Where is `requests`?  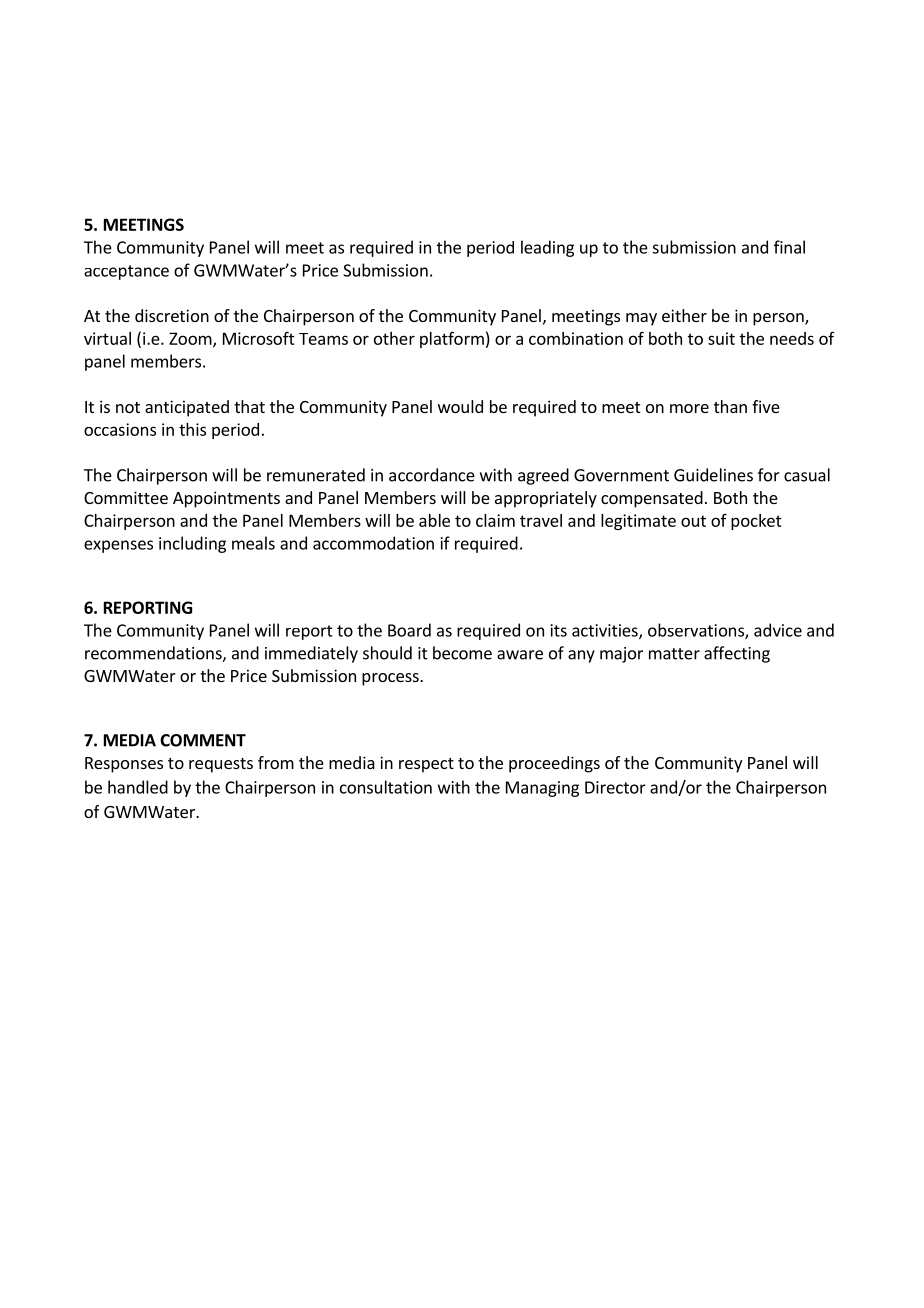 requests is located at coordinates (221, 765).
